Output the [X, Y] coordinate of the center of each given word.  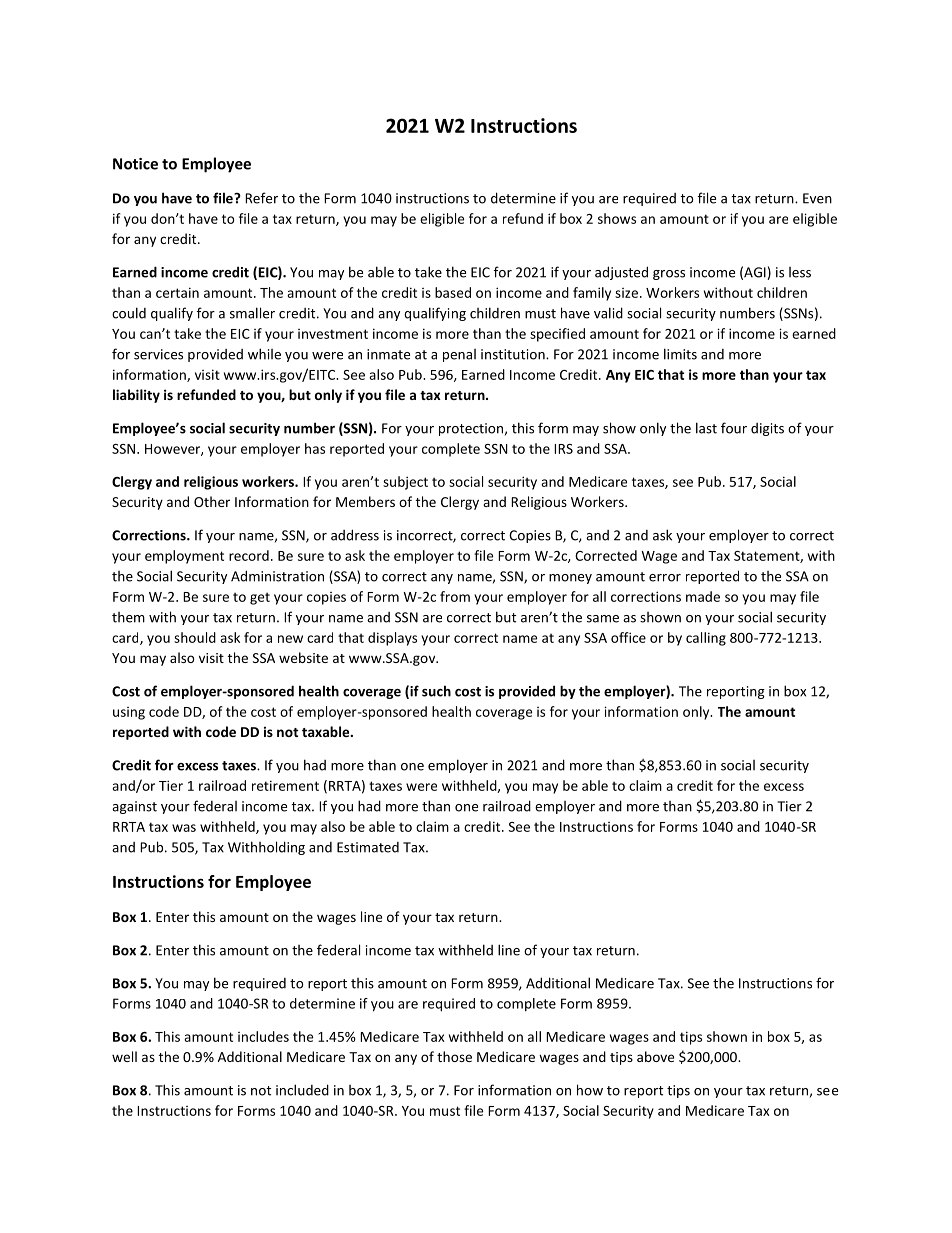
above [655, 1056]
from [455, 596]
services [158, 354]
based [453, 292]
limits [680, 354]
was [184, 828]
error [665, 578]
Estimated [368, 847]
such [436, 691]
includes [263, 1036]
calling [706, 639]
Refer [261, 198]
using [129, 713]
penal [459, 355]
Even [817, 198]
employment [184, 557]
